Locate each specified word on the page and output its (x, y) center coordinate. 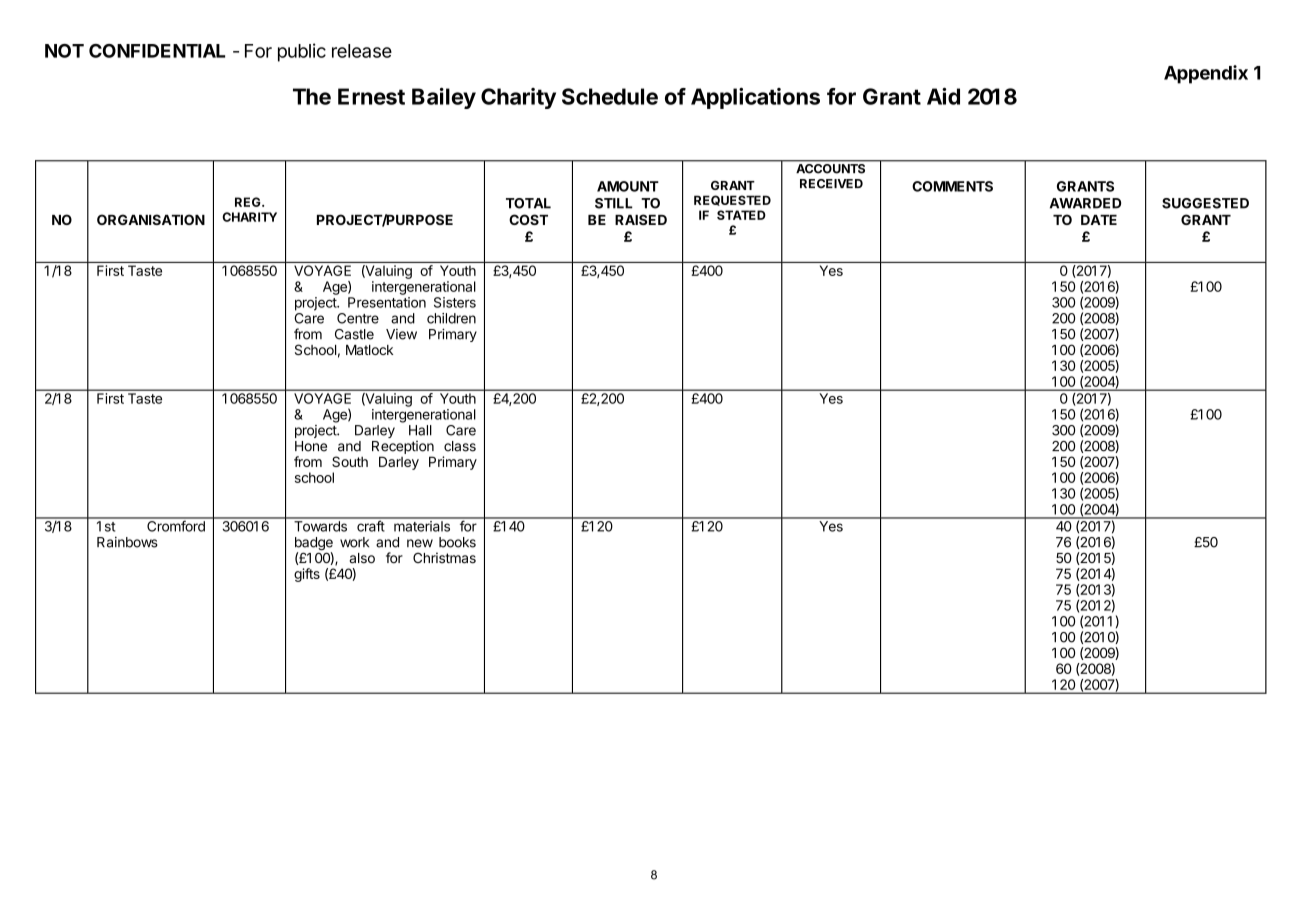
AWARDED (1085, 203)
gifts (307, 575)
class (460, 446)
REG (249, 202)
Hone (311, 446)
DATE (1099, 220)
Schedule (610, 96)
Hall (420, 430)
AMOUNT (628, 186)
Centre (358, 318)
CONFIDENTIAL (157, 51)
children (451, 318)
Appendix (1206, 74)
